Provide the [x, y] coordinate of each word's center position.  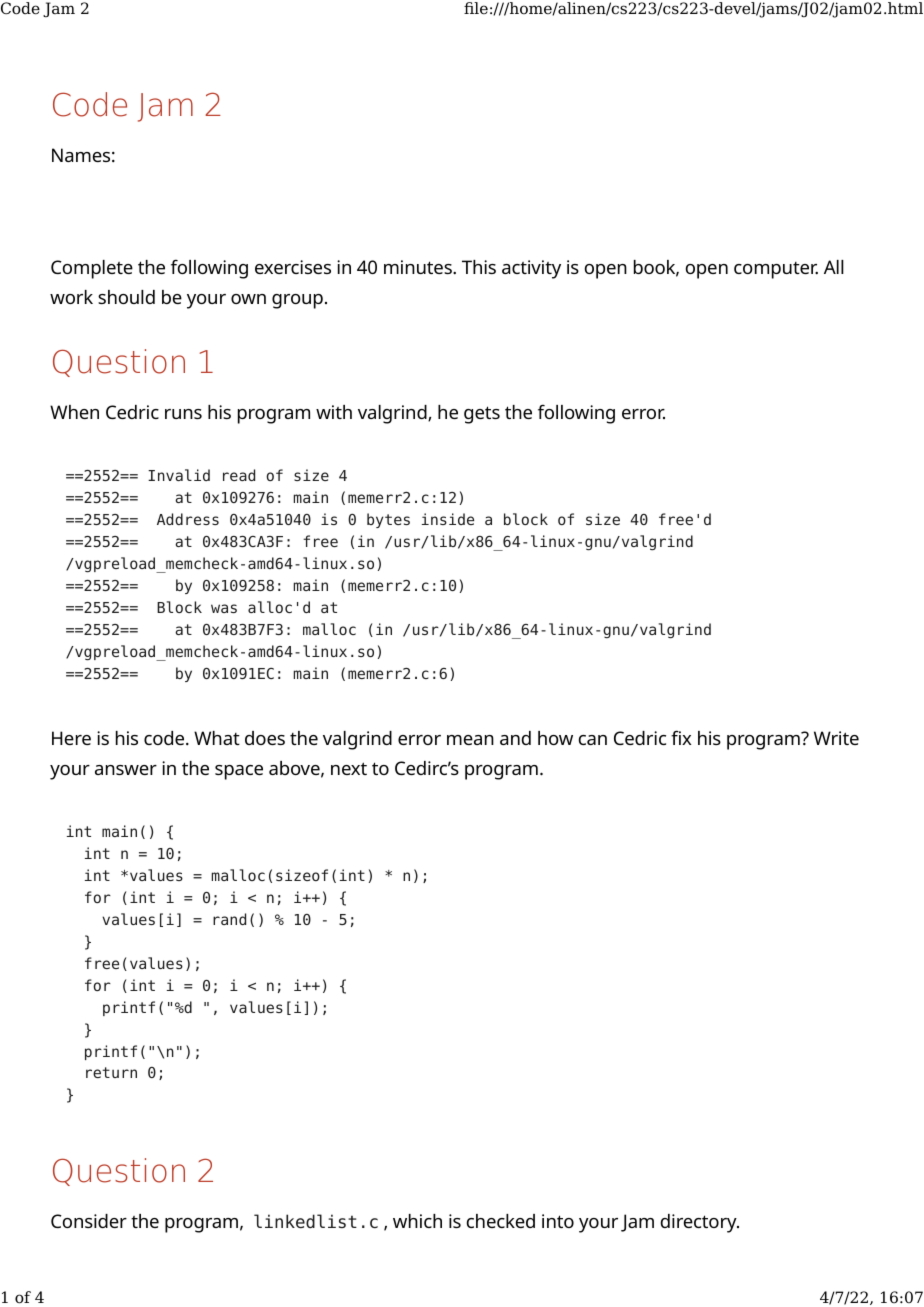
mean [470, 740]
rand [229, 919]
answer [126, 770]
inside [448, 519]
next [349, 768]
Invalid [179, 475]
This [479, 267]
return [111, 1072]
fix [681, 737]
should [126, 297]
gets [482, 415]
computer [776, 270]
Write [836, 738]
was [224, 608]
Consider [89, 1221]
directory [699, 1223]
